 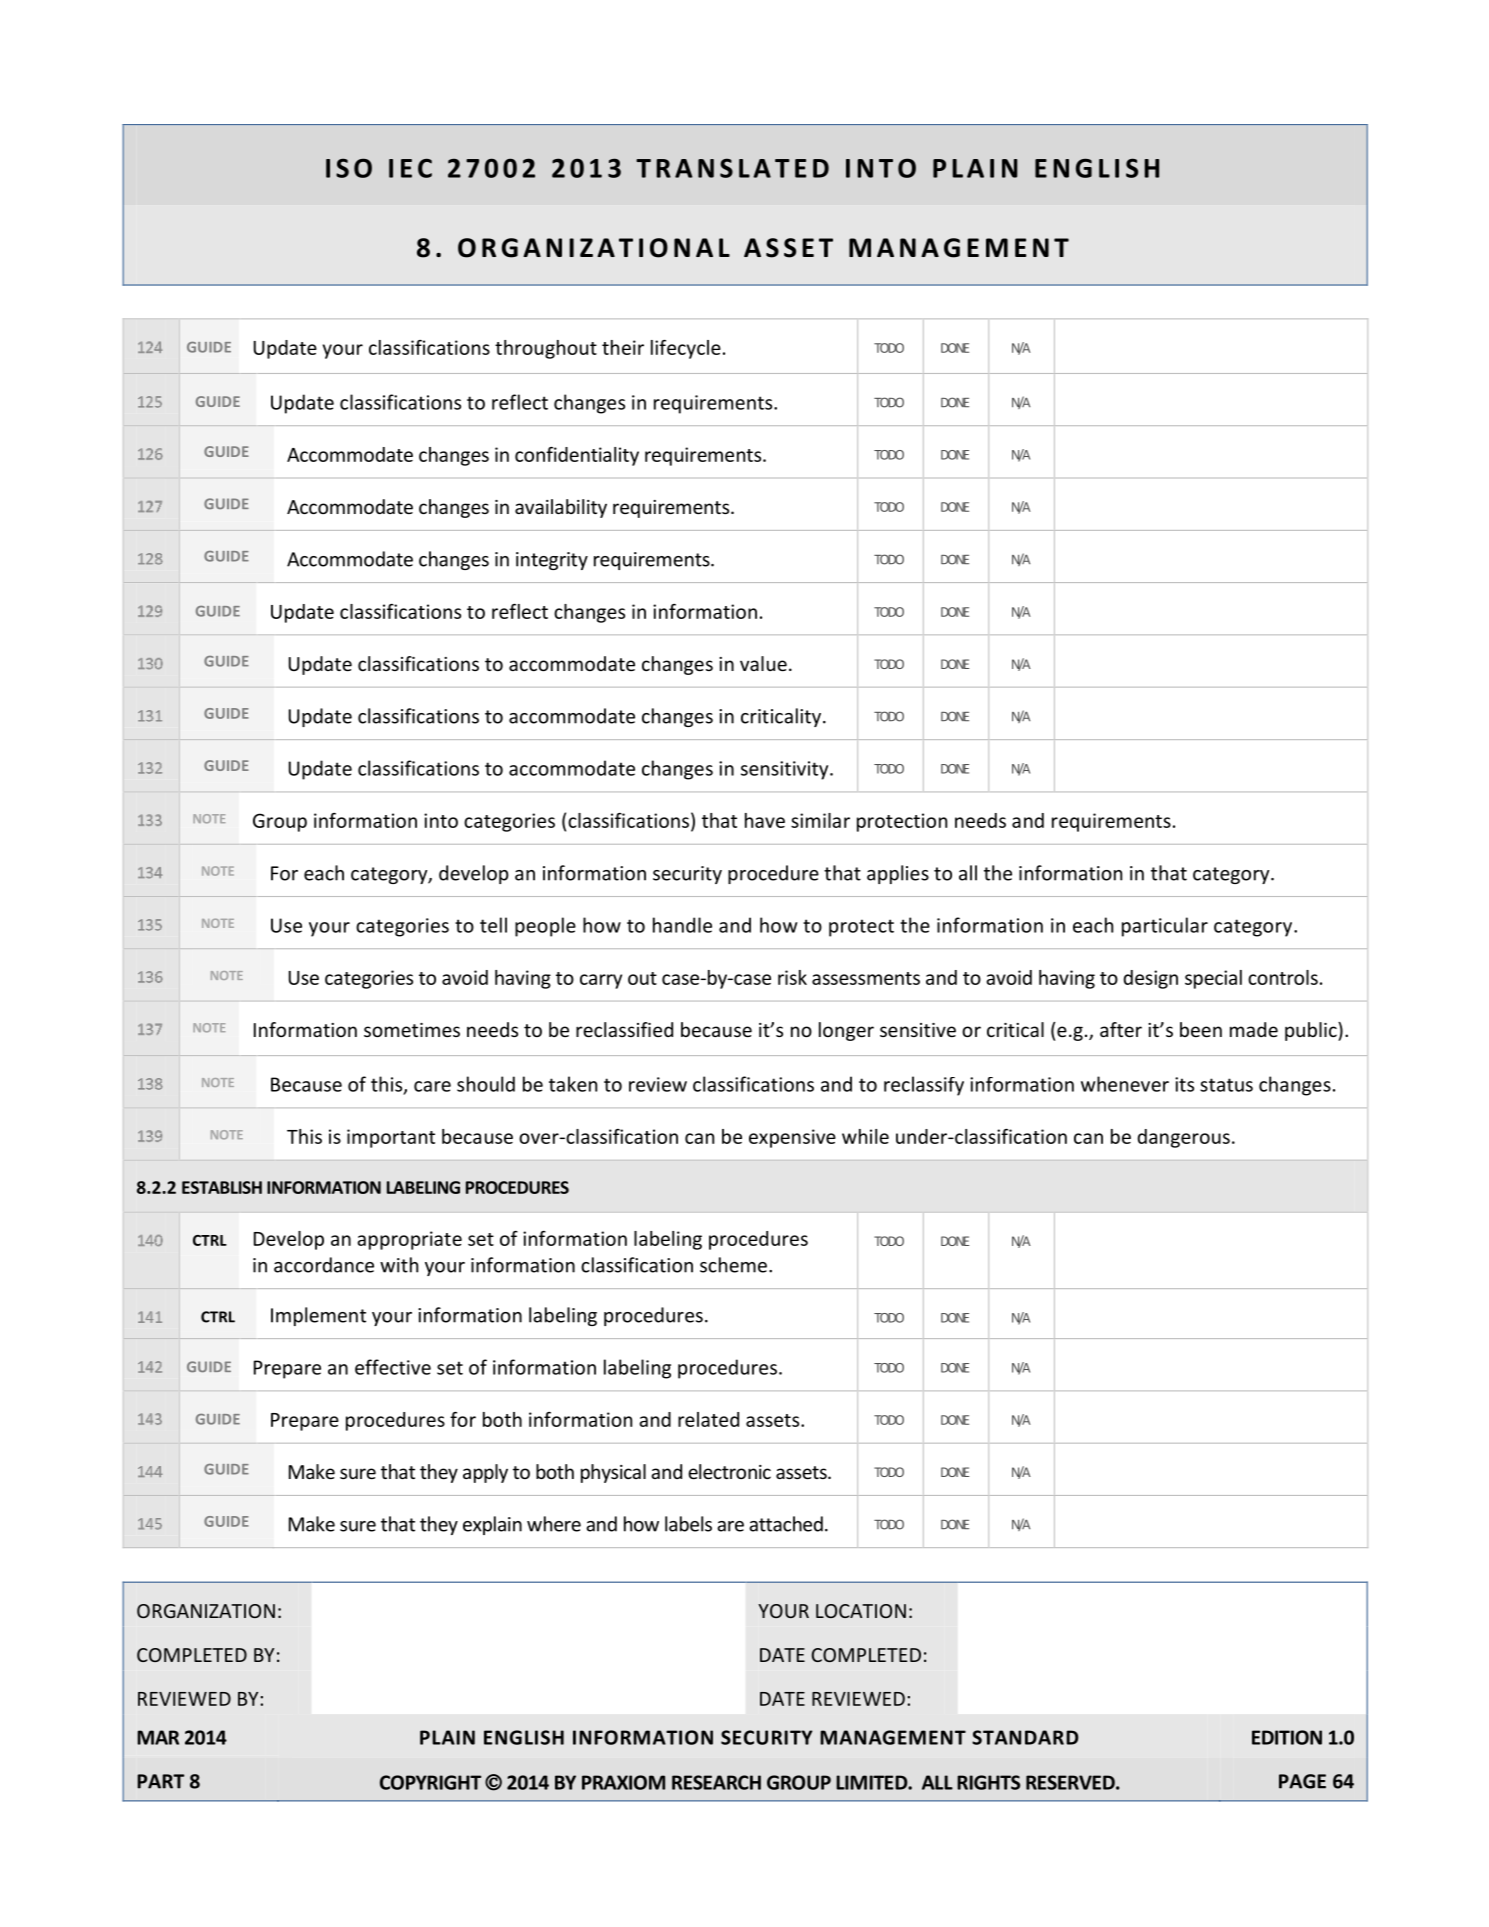 What do you see at coordinates (846, 1031) in the screenshot?
I see `longer` at bounding box center [846, 1031].
